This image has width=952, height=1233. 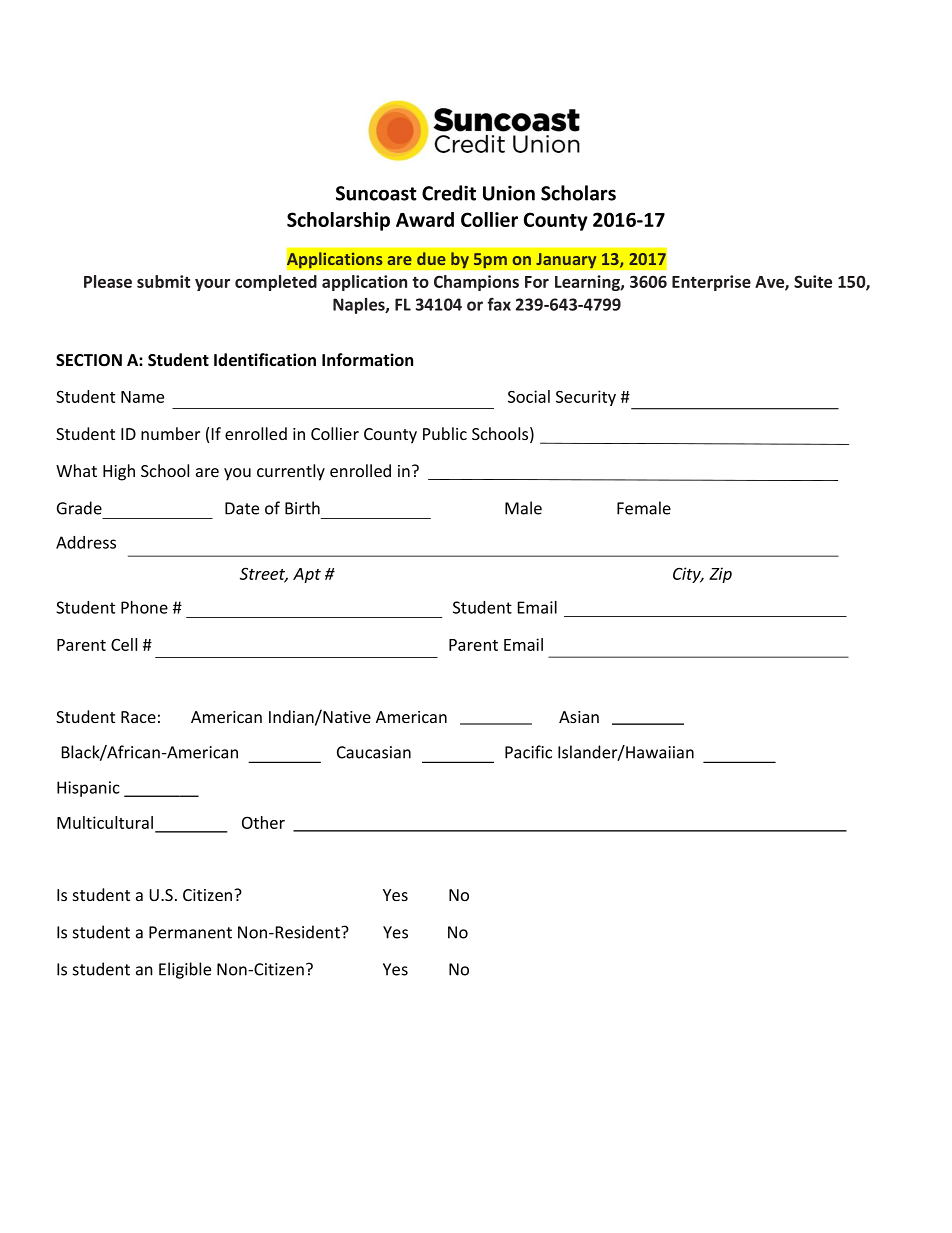 What do you see at coordinates (163, 281) in the image?
I see `submit` at bounding box center [163, 281].
